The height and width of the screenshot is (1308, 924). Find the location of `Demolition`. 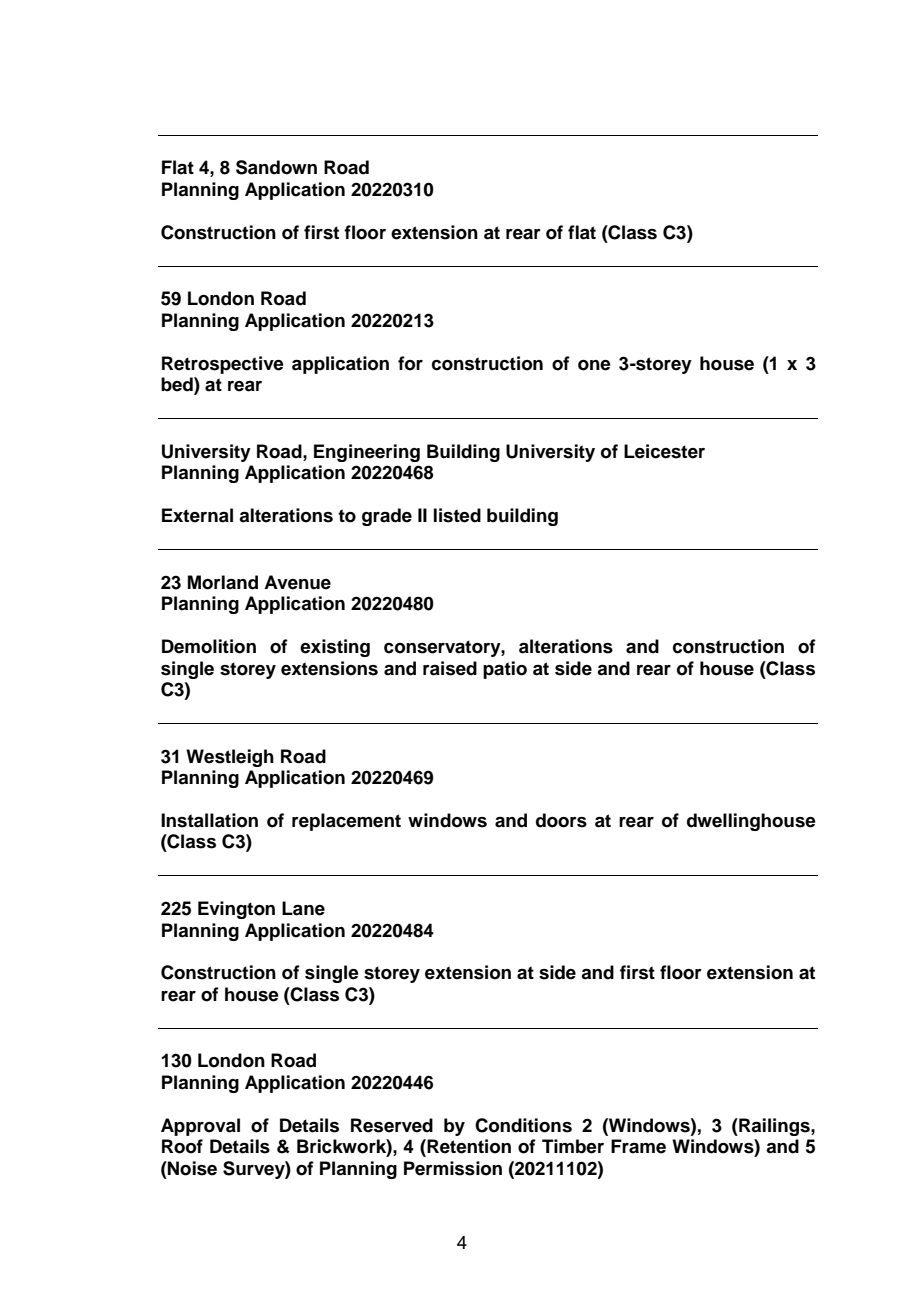

Demolition is located at coordinates (209, 646).
